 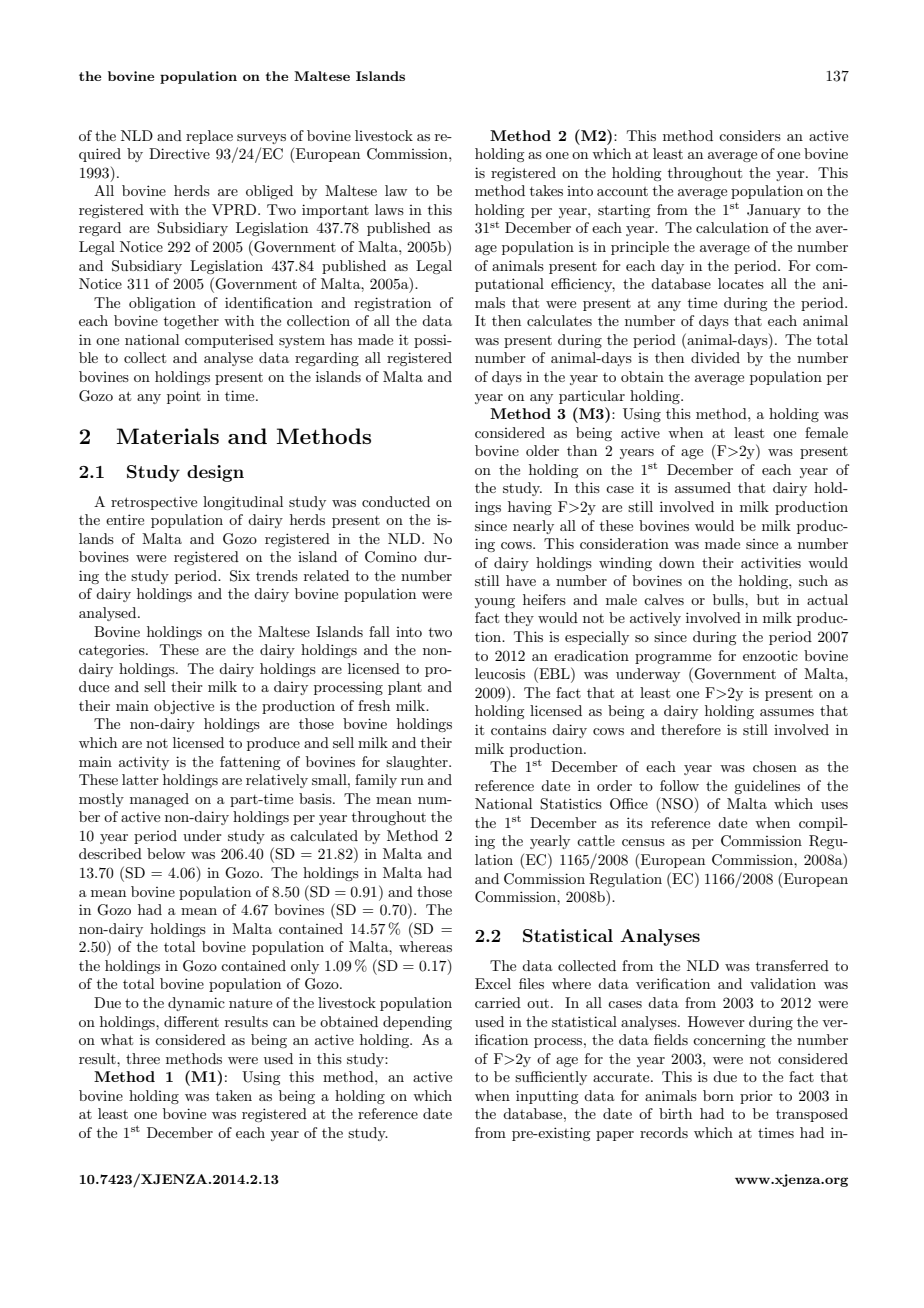 What do you see at coordinates (767, 787) in the page?
I see `guidelines` at bounding box center [767, 787].
